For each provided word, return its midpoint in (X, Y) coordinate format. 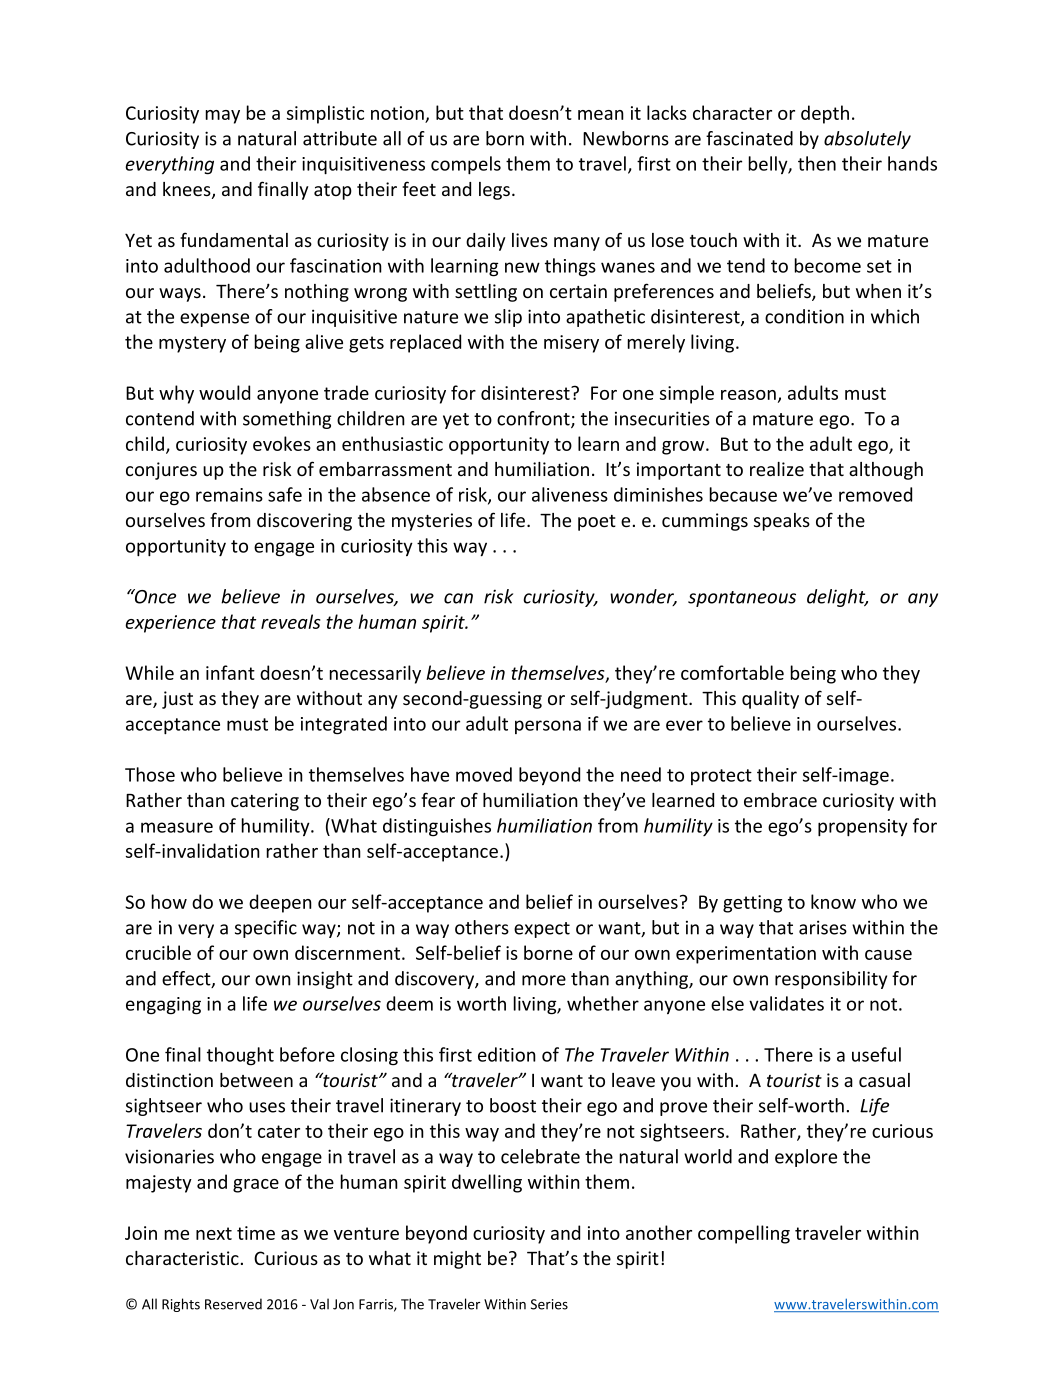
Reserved (233, 1304)
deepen (280, 903)
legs (494, 191)
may (222, 117)
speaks (782, 522)
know (833, 901)
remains (229, 495)
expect (542, 930)
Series (549, 1304)
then (817, 163)
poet (597, 523)
